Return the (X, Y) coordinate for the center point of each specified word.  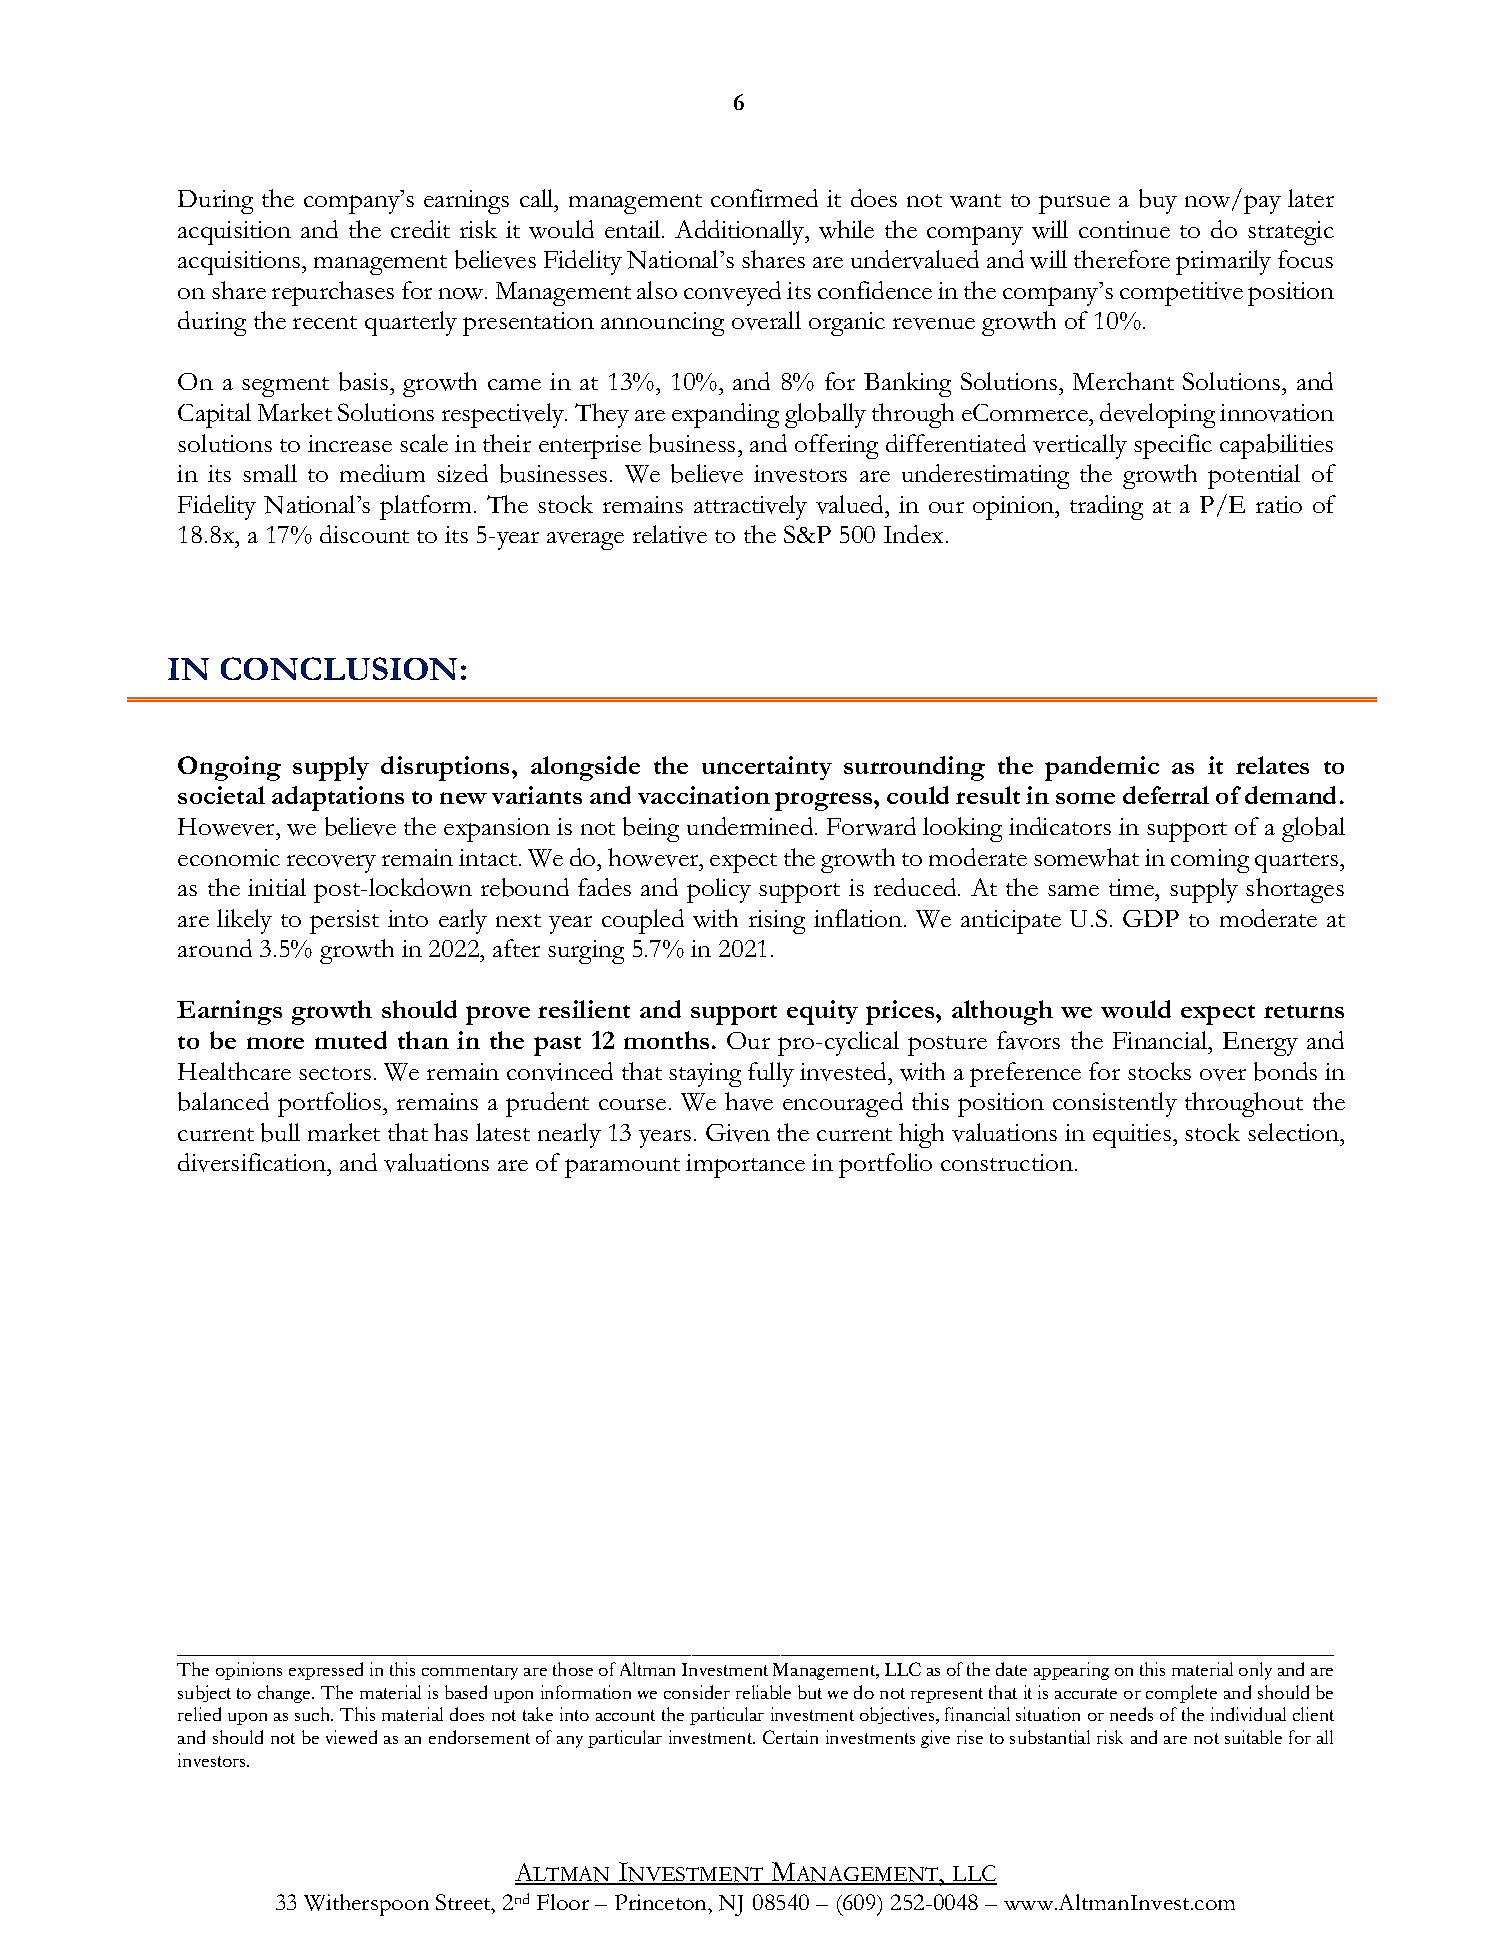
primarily (1223, 262)
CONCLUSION (339, 668)
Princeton (662, 1902)
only (1255, 1671)
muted (351, 1040)
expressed (326, 1671)
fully (771, 1074)
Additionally (741, 232)
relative (670, 534)
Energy (1260, 1044)
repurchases (333, 293)
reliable (763, 1692)
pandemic (1102, 768)
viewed (351, 1737)
